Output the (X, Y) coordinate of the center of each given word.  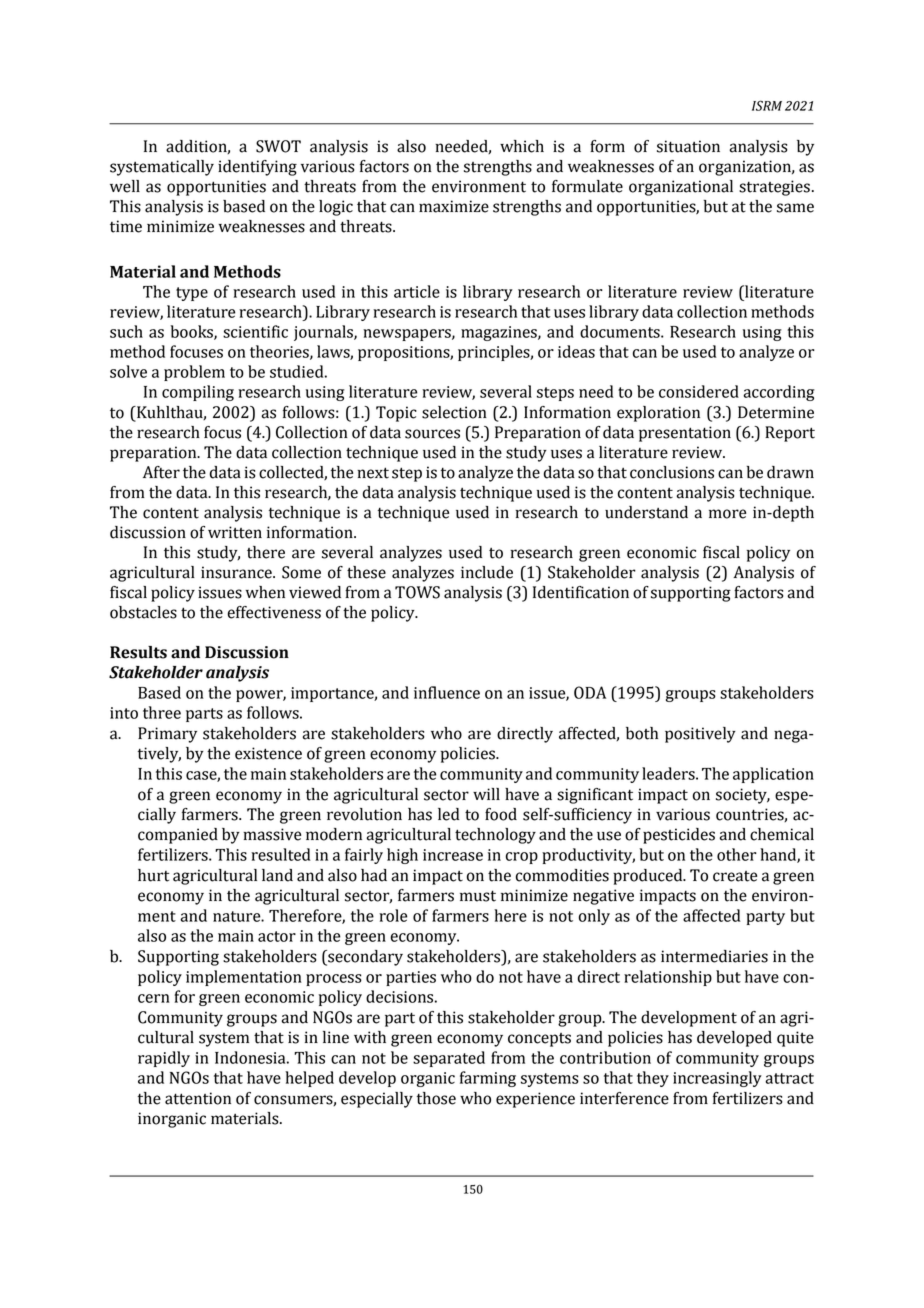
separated (449, 1059)
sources (432, 434)
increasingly (717, 1079)
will (486, 794)
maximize (454, 206)
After (161, 472)
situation (688, 146)
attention (198, 1098)
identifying (257, 168)
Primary (167, 735)
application (773, 775)
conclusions (672, 472)
